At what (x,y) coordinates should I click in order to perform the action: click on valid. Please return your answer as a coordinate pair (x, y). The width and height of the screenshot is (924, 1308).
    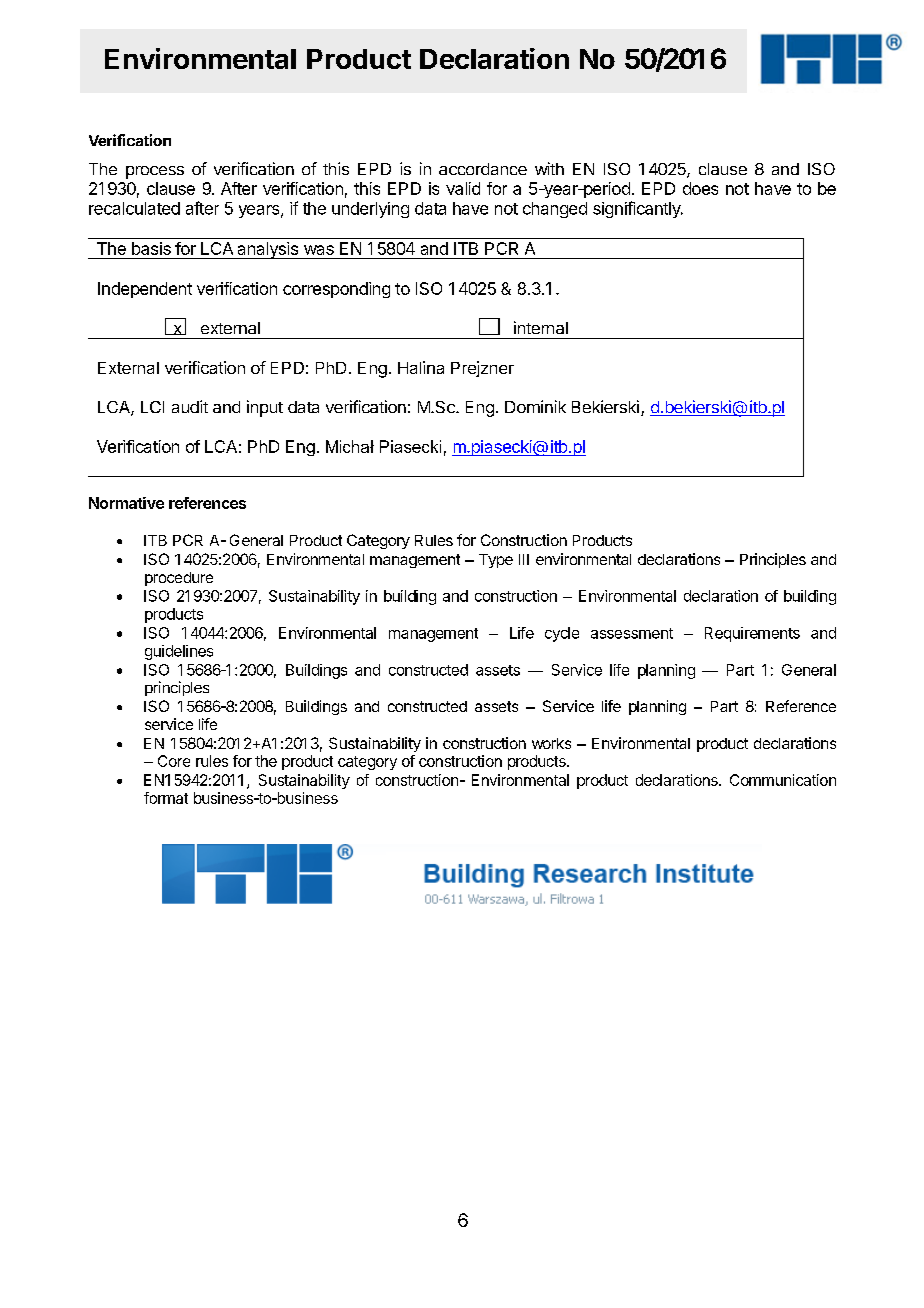
    Looking at the image, I should click on (463, 188).
